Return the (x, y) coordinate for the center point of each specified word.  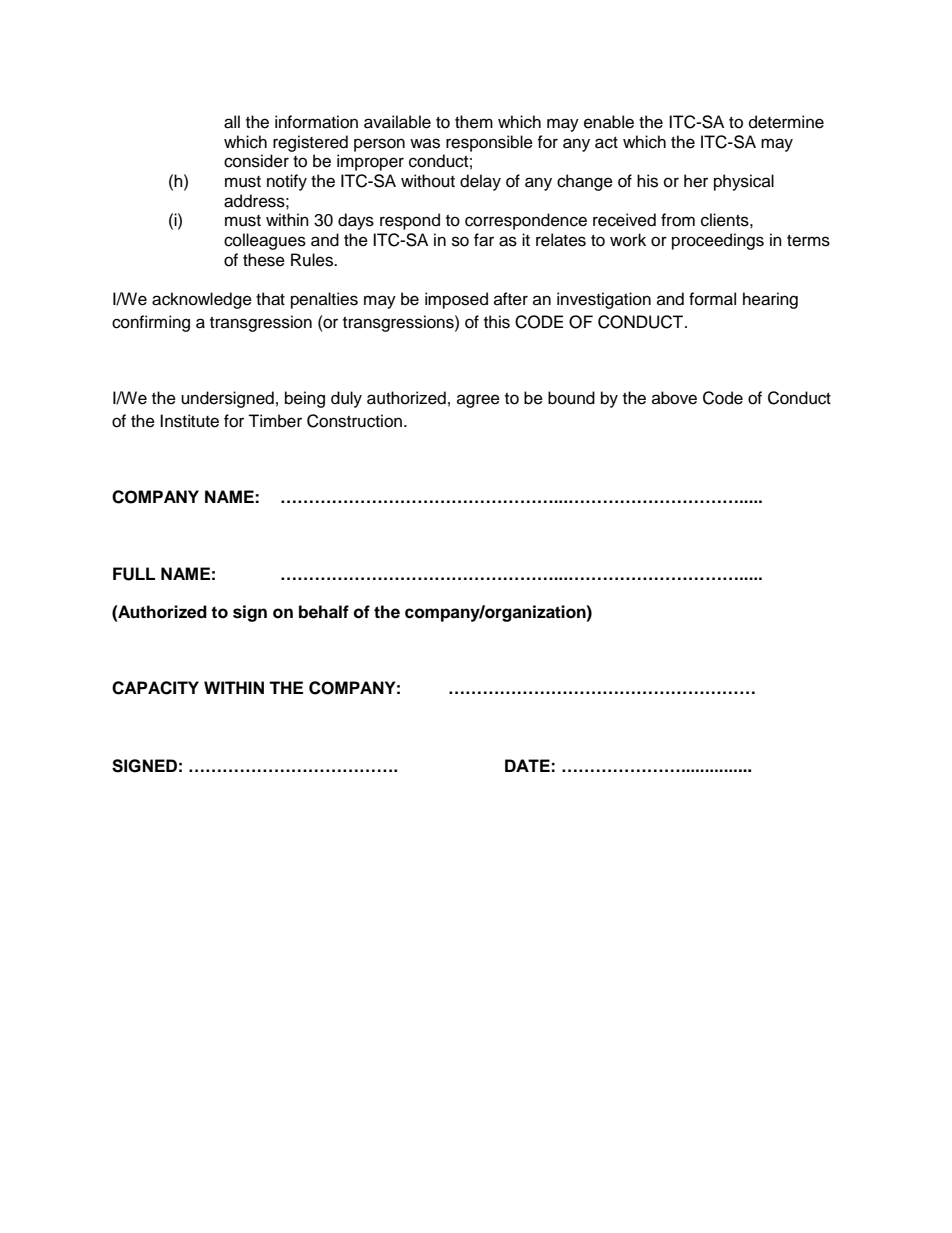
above (674, 398)
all (232, 122)
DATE (527, 765)
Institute (189, 421)
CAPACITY (155, 688)
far (484, 240)
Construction (354, 421)
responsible (489, 143)
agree (478, 401)
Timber (275, 421)
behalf (324, 612)
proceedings (718, 241)
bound (571, 398)
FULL (134, 574)
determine (786, 122)
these (264, 260)
